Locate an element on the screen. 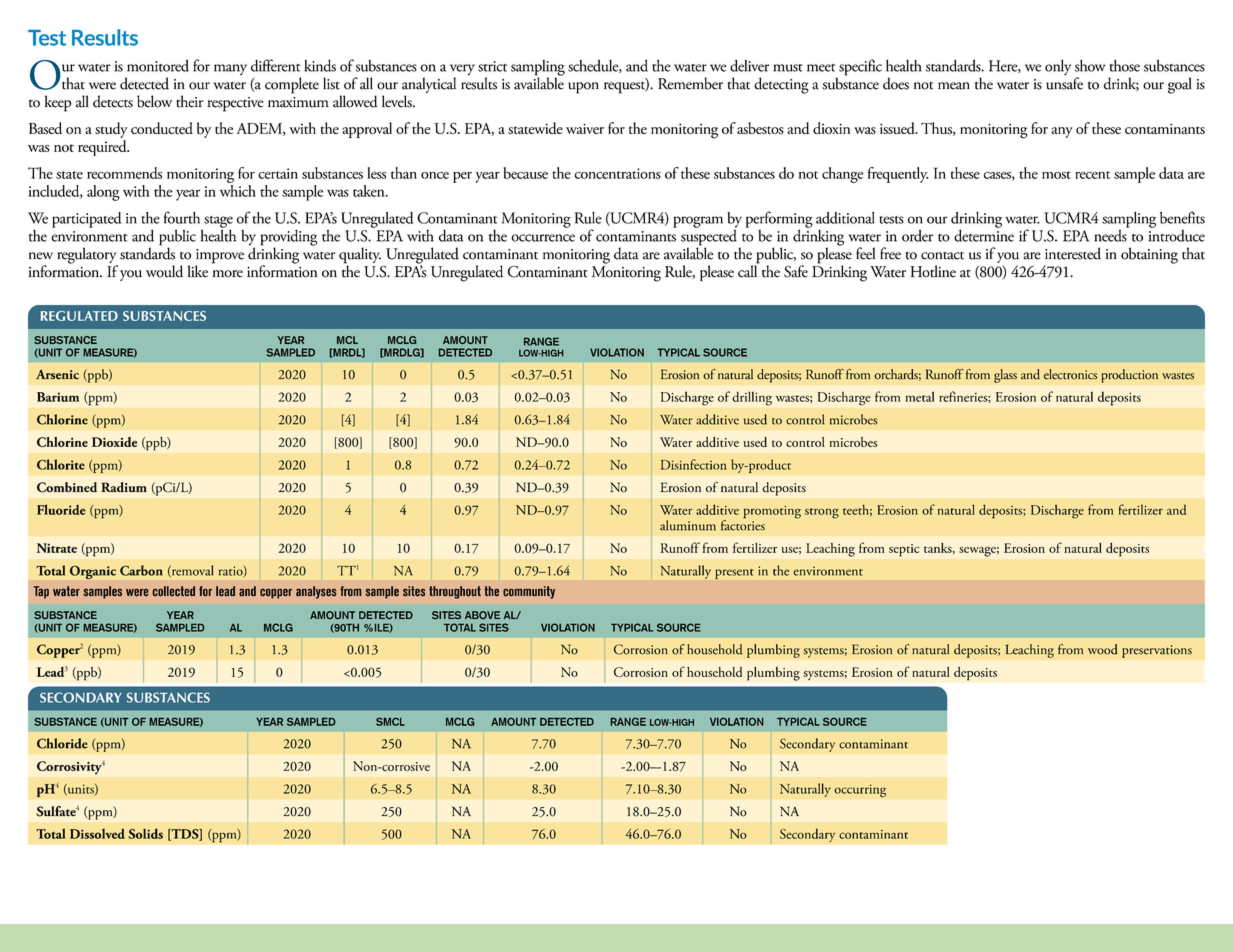  wood is located at coordinates (1103, 649).
